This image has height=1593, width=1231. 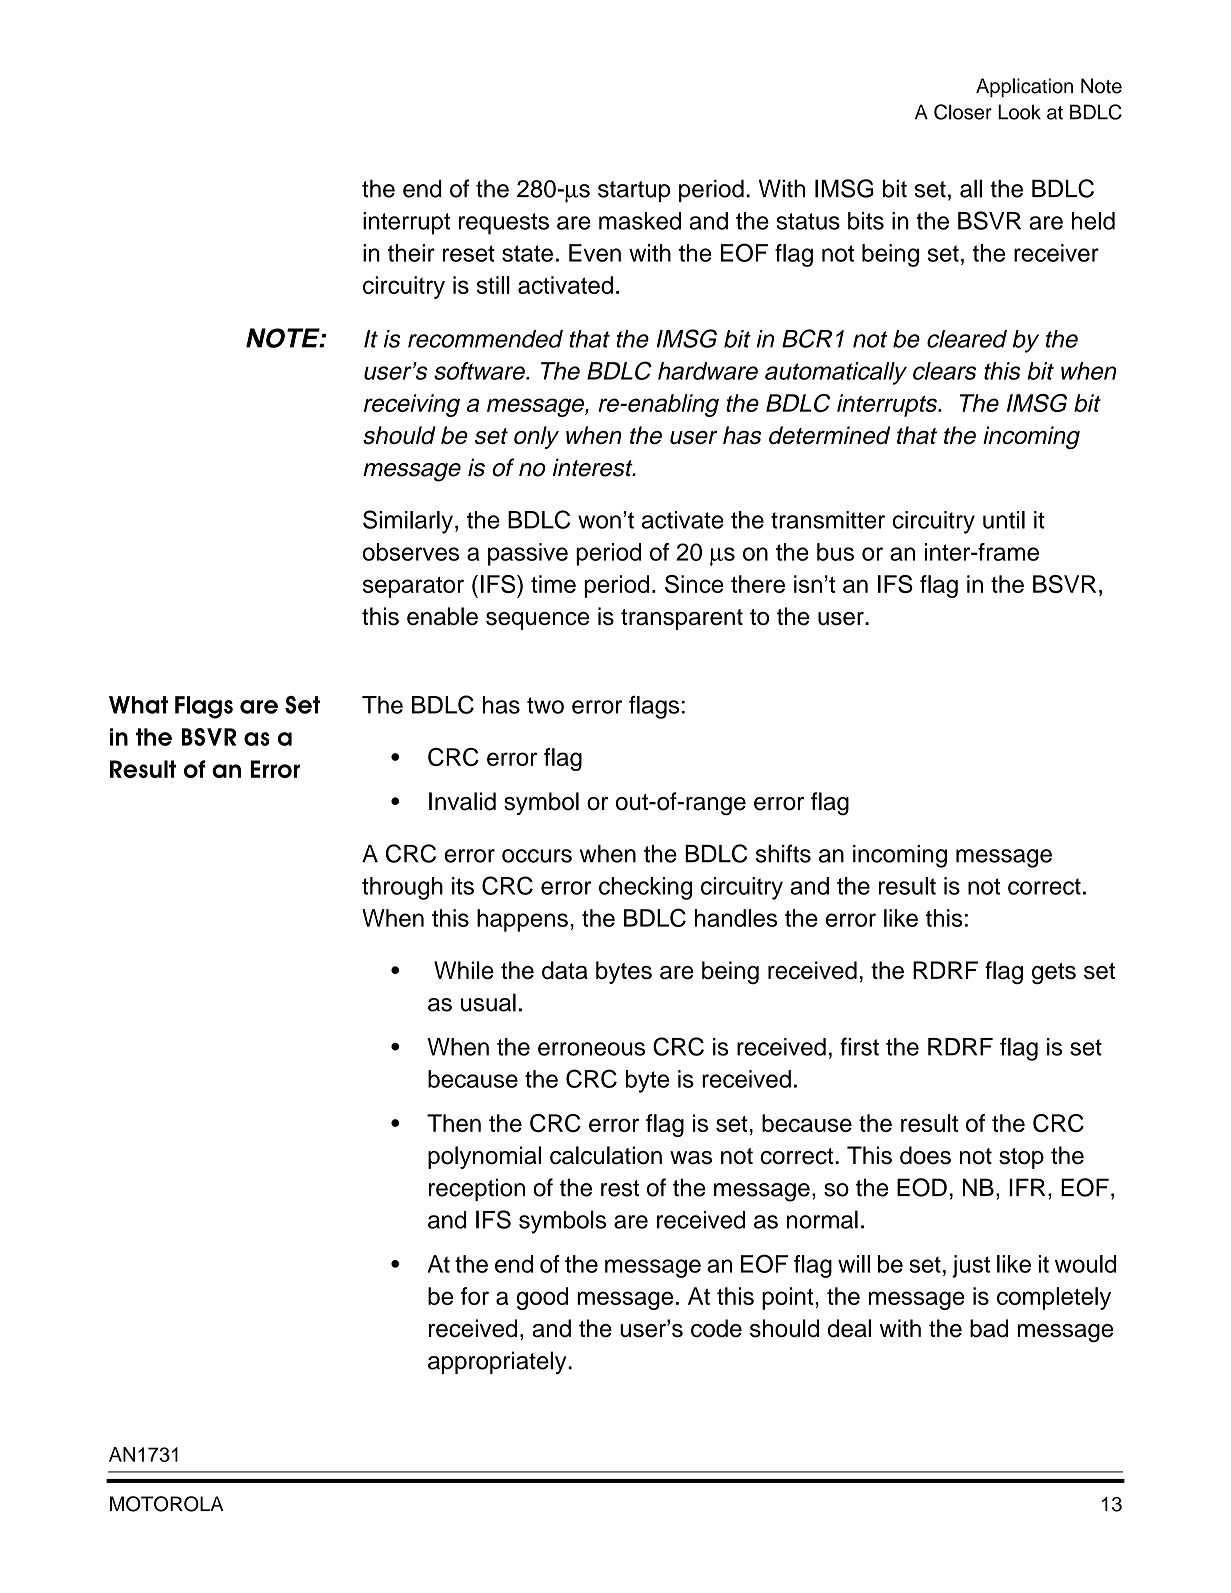 I want to click on While, so click(x=464, y=970).
